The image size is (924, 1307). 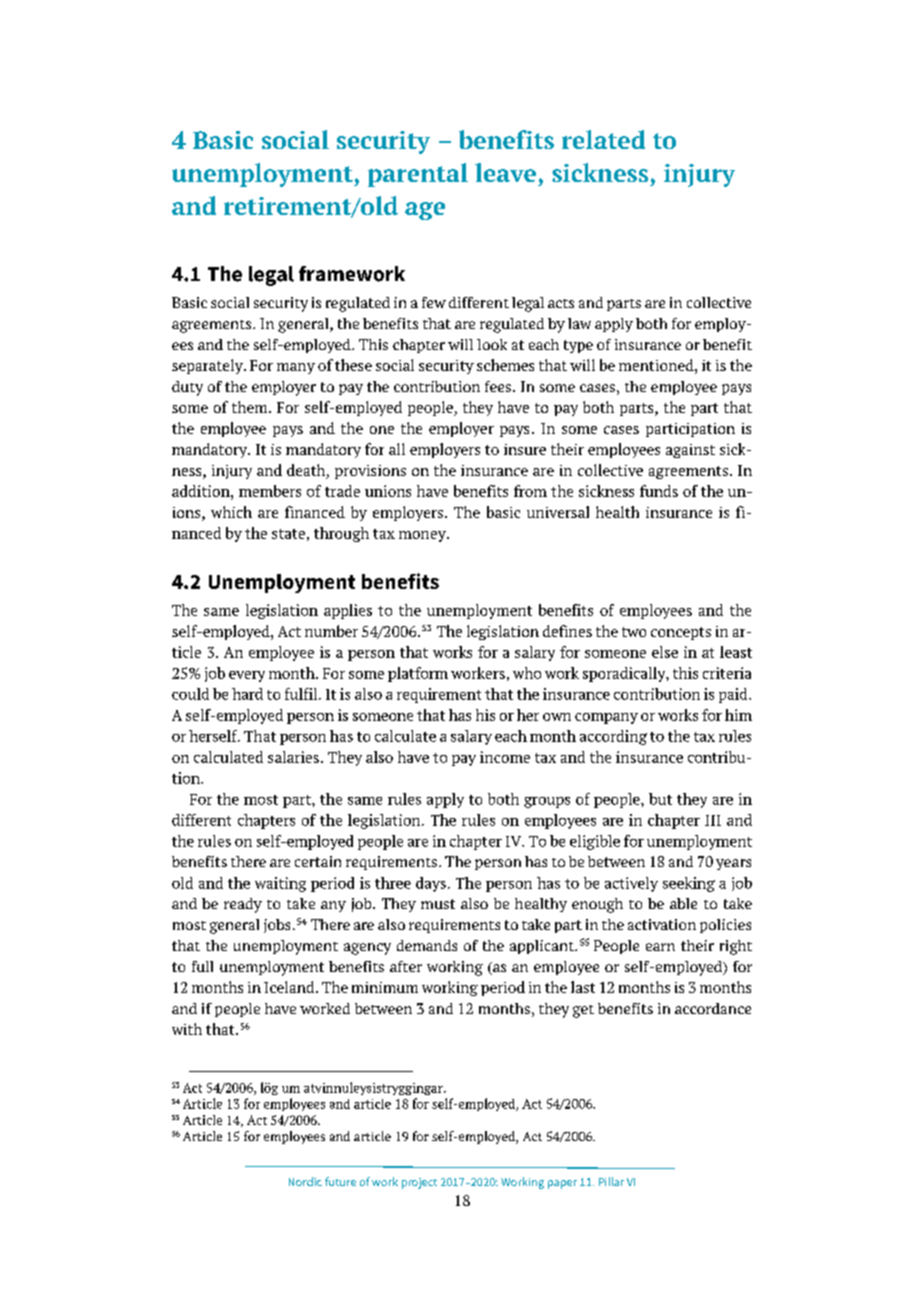 What do you see at coordinates (603, 139) in the screenshot?
I see `related` at bounding box center [603, 139].
